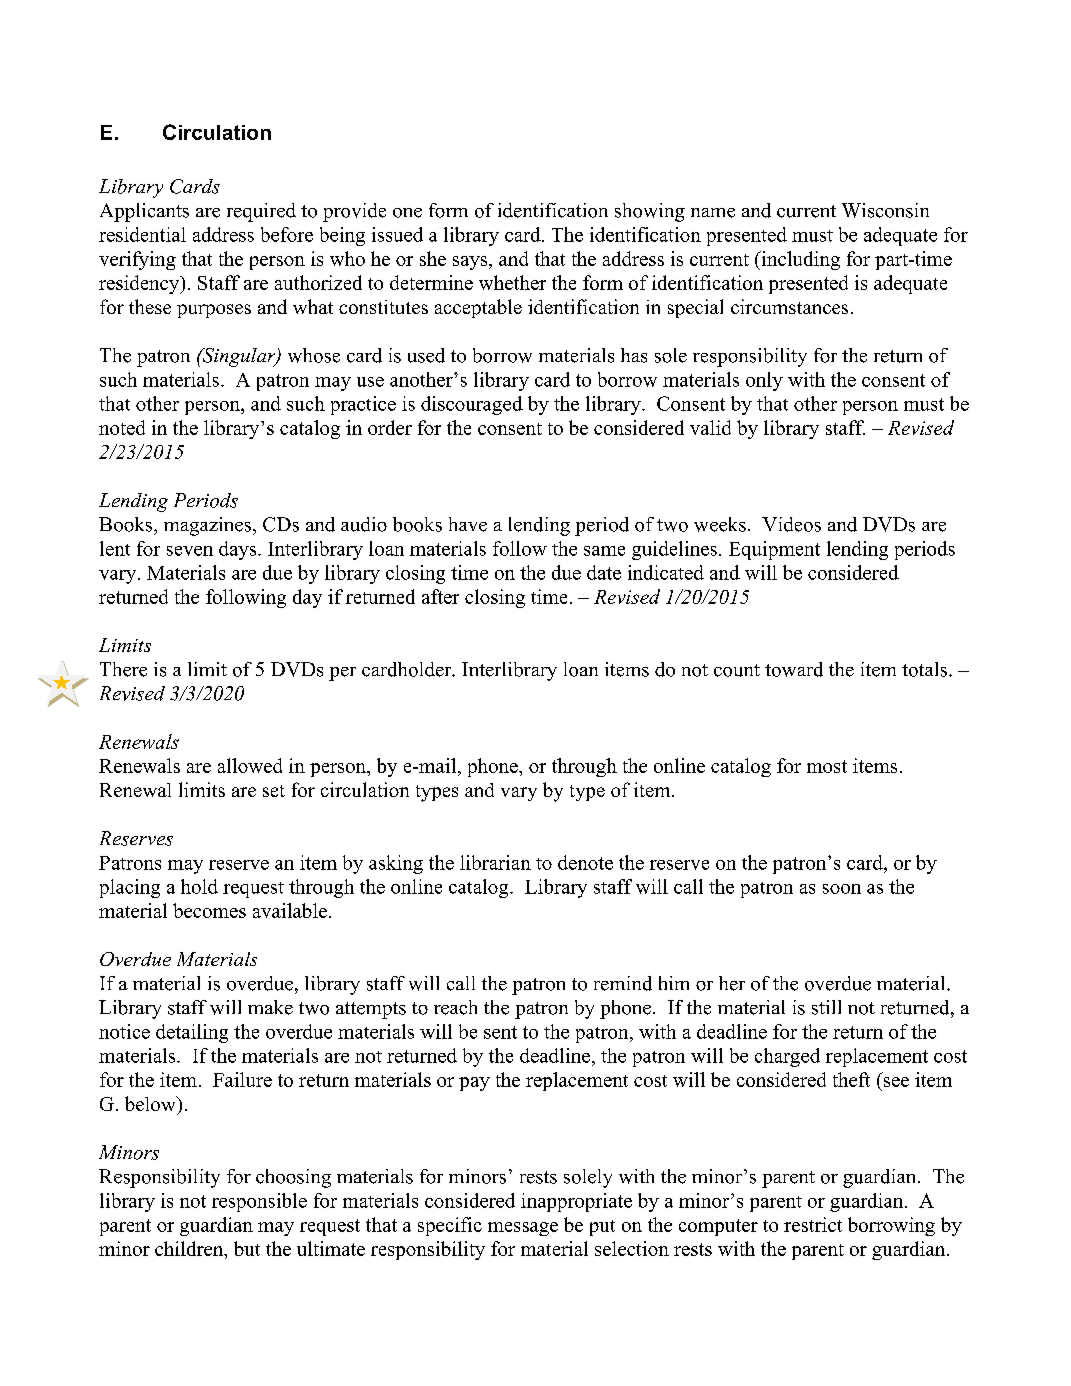 The width and height of the screenshot is (1071, 1386). I want to click on magazines, so click(209, 526).
